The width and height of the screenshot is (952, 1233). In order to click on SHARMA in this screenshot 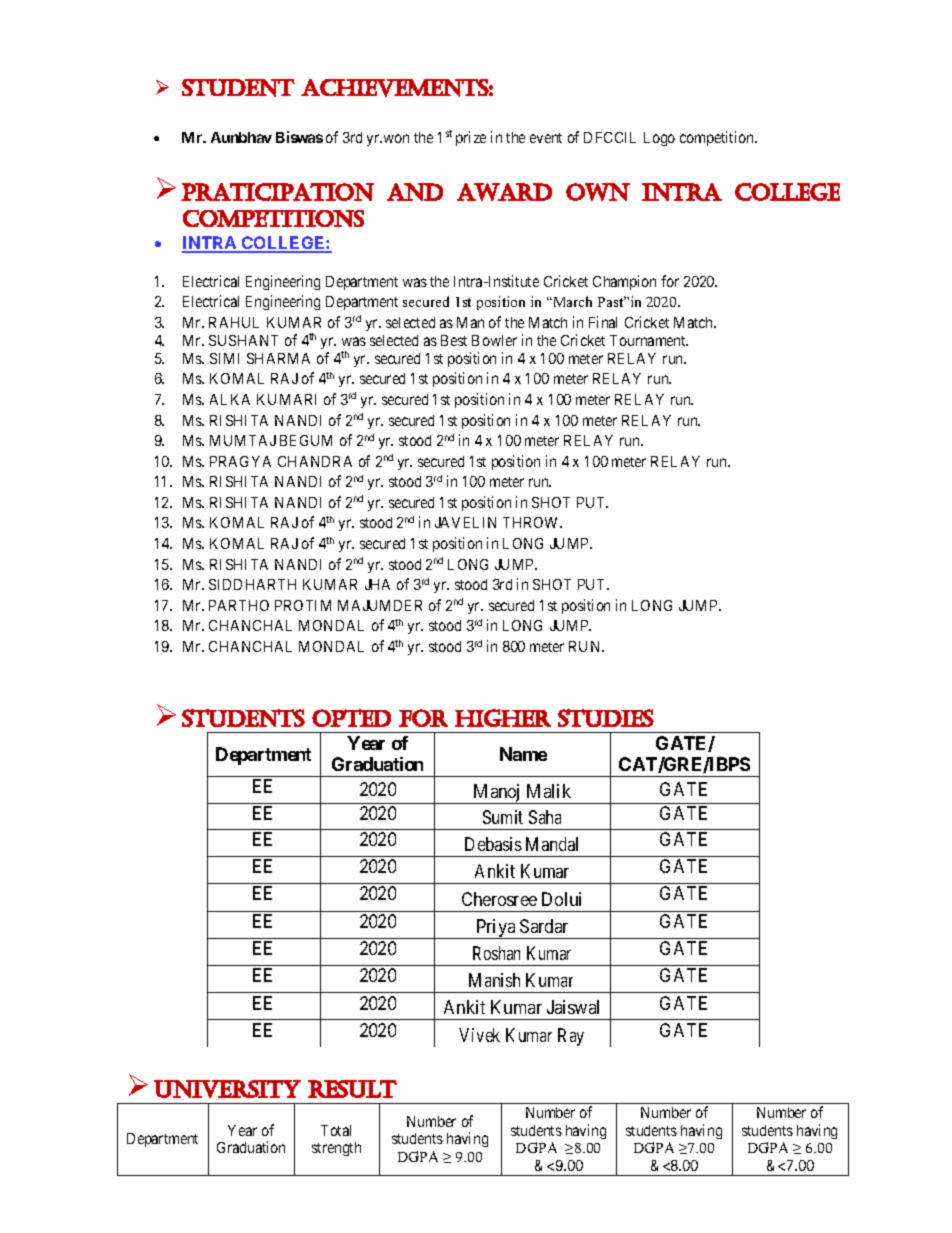, I will do `click(278, 358)`.
